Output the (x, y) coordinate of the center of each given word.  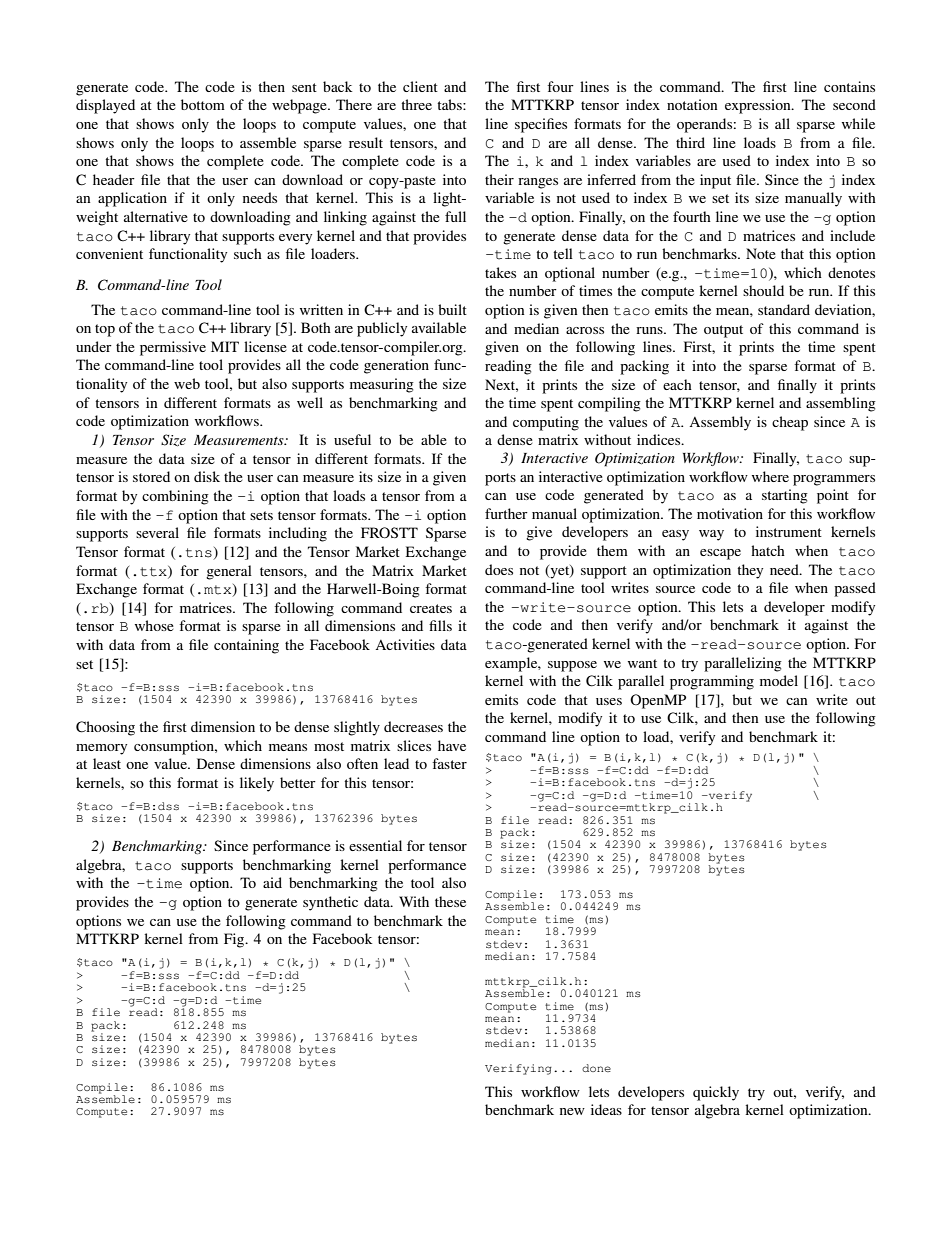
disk (207, 476)
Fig (235, 940)
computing (546, 423)
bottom (203, 104)
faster (449, 763)
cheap (790, 423)
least (107, 763)
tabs (450, 104)
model (779, 680)
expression (759, 106)
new (572, 1111)
